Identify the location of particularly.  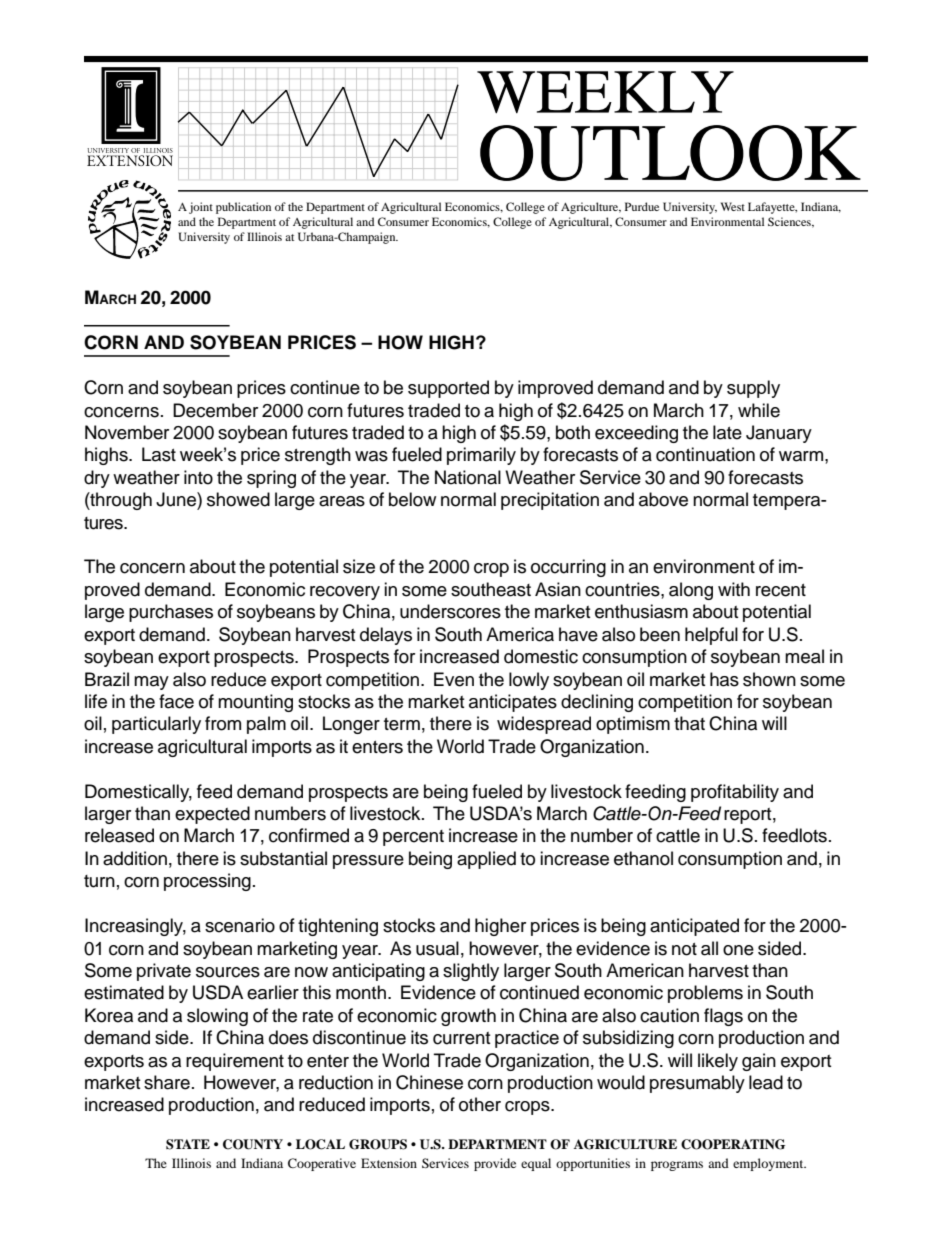
(156, 725).
